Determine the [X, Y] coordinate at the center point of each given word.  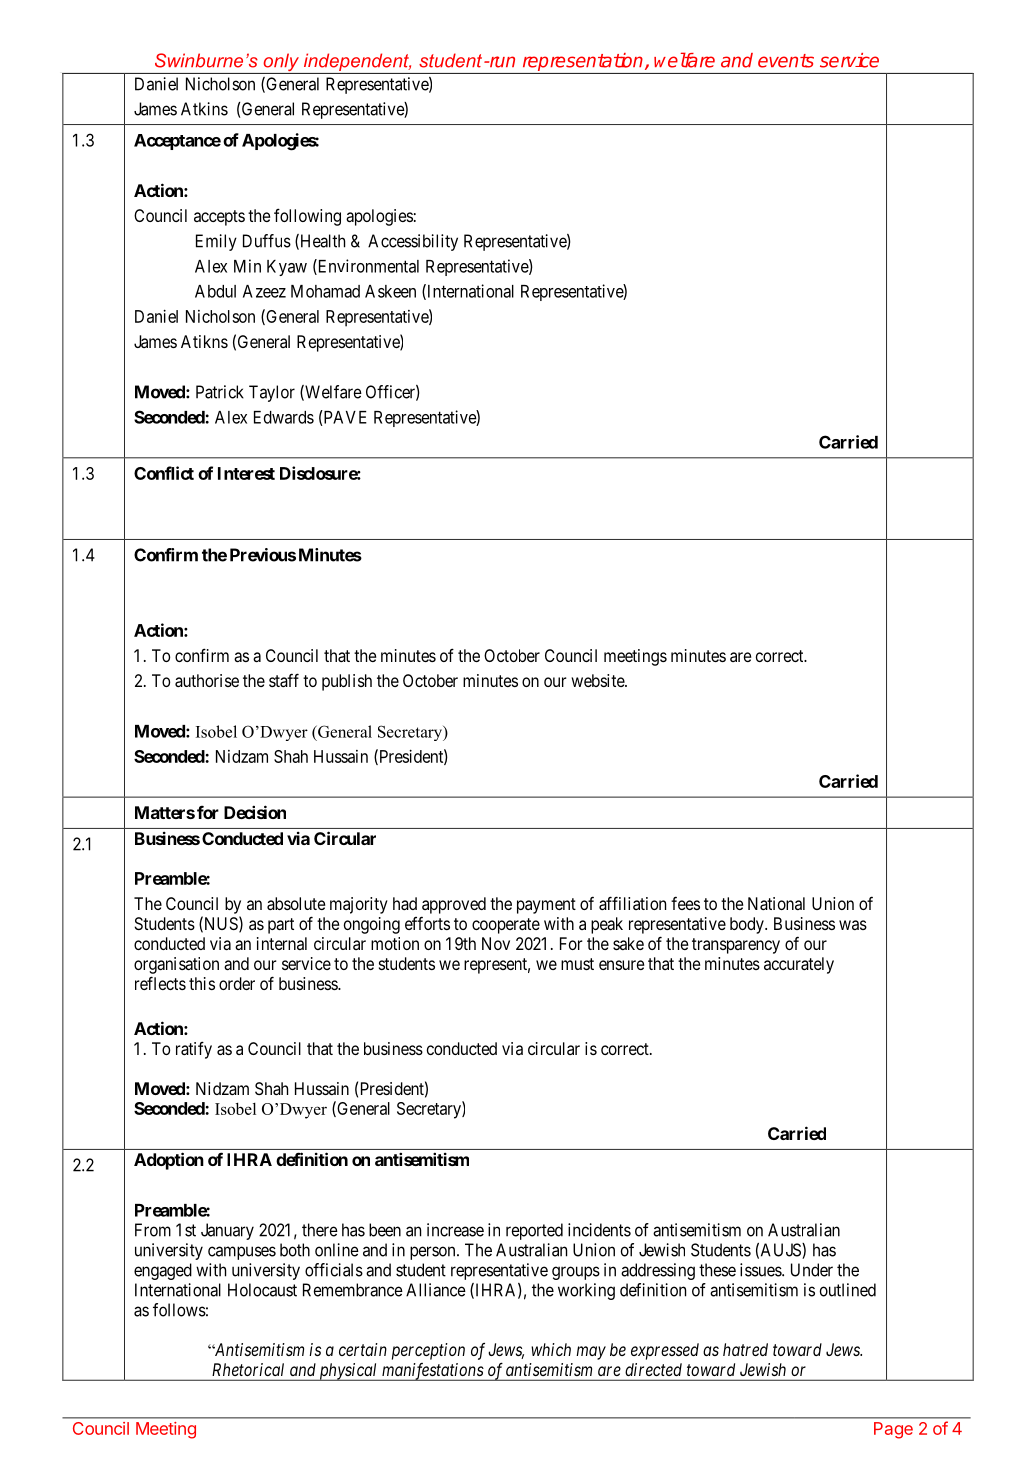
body [748, 925]
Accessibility [413, 242]
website [598, 680]
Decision [255, 812]
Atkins [204, 109]
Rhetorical [248, 1369]
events [786, 61]
